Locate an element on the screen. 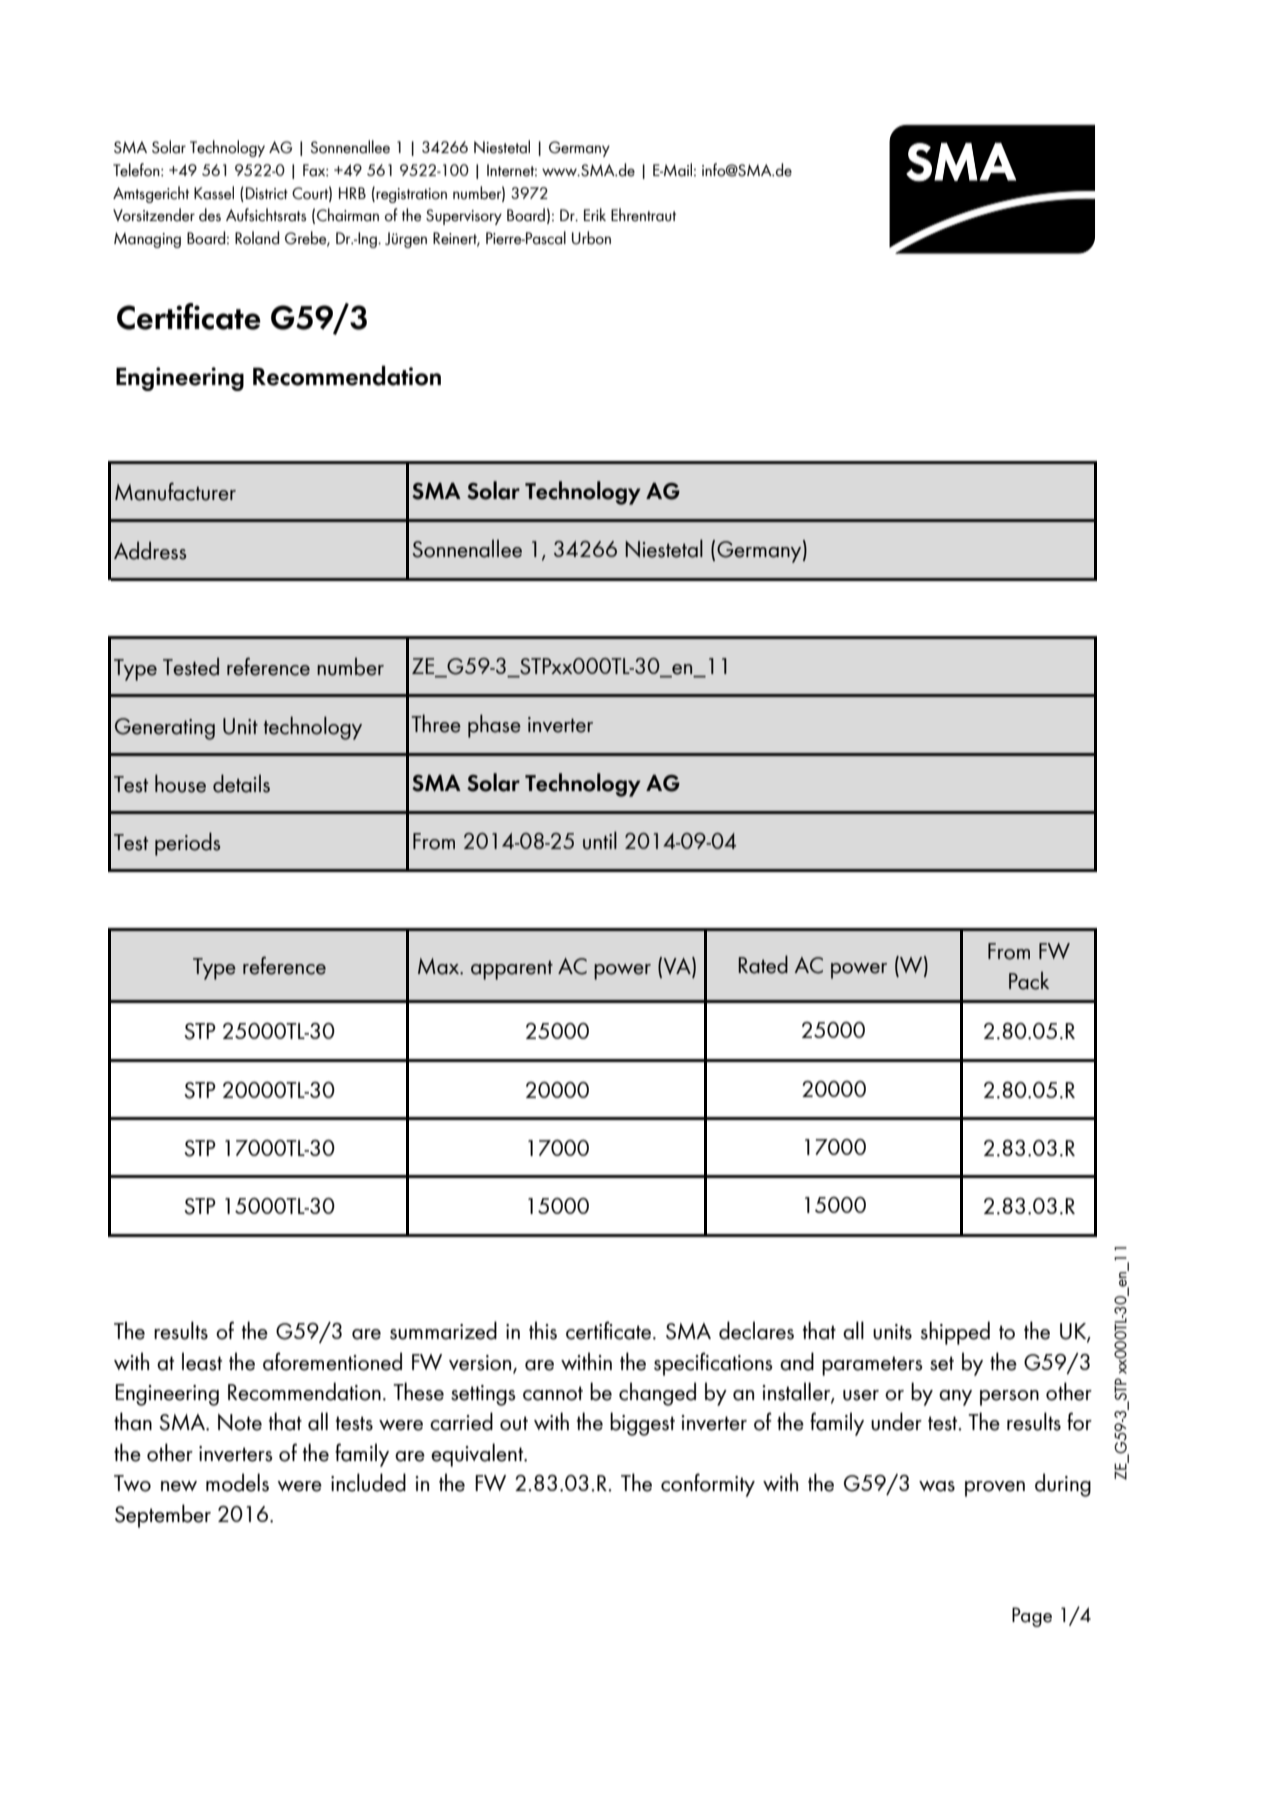 The width and height of the screenshot is (1270, 1795). Pack is located at coordinates (1029, 980).
